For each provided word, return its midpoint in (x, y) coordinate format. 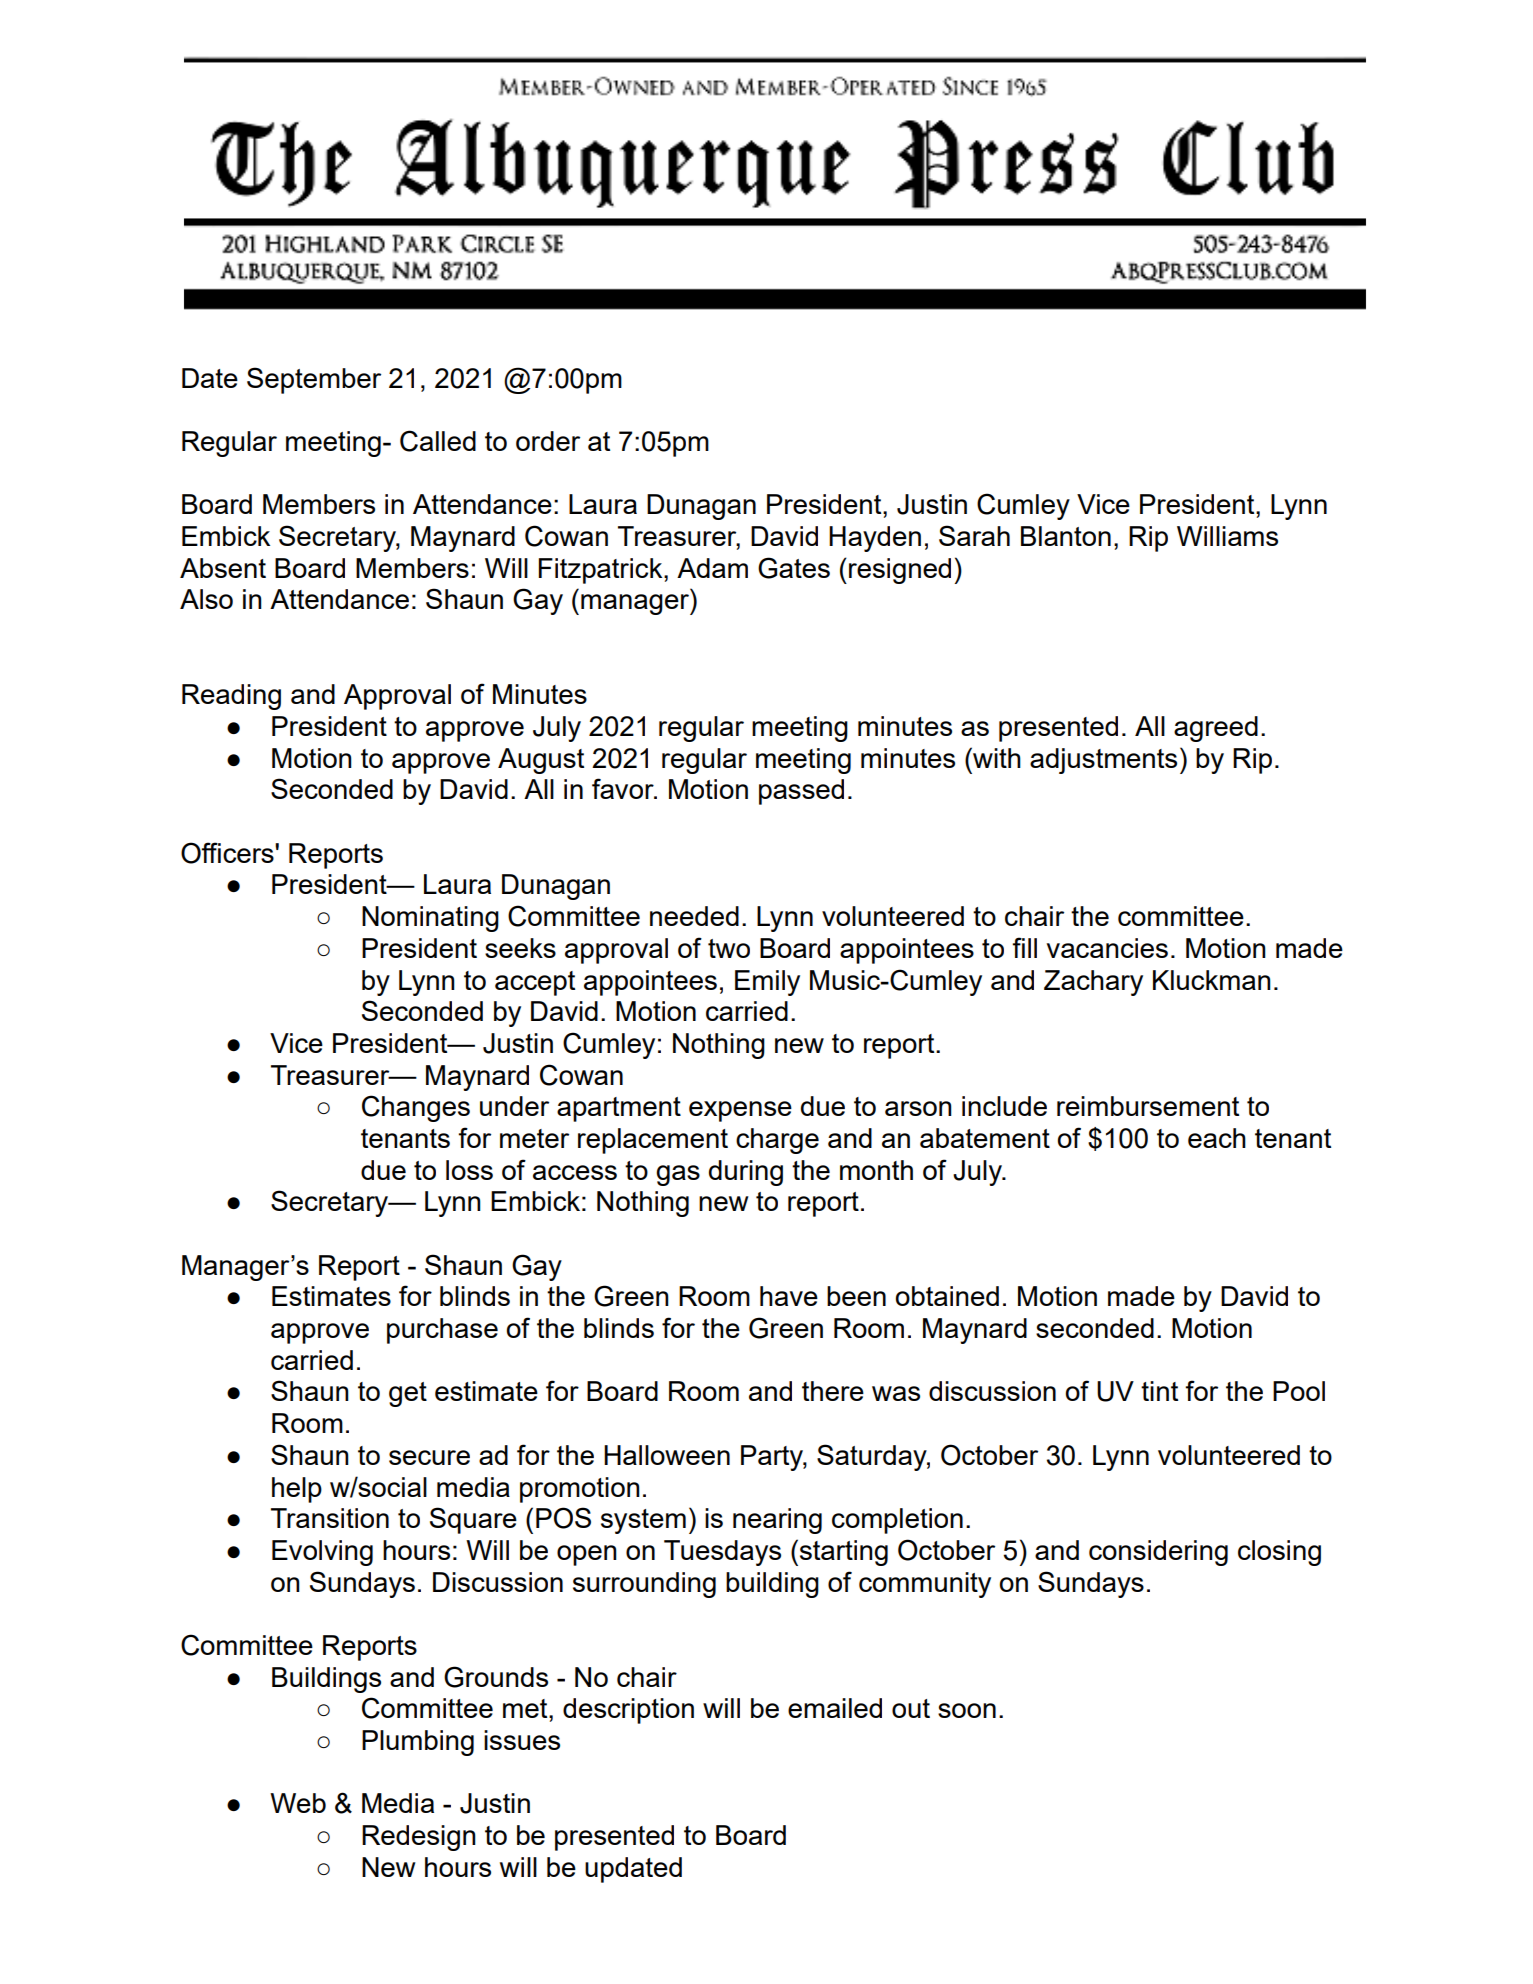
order (548, 441)
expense (740, 1111)
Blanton (1066, 536)
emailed (835, 1708)
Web (298, 1803)
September (314, 380)
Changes (416, 1108)
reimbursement (1148, 1106)
